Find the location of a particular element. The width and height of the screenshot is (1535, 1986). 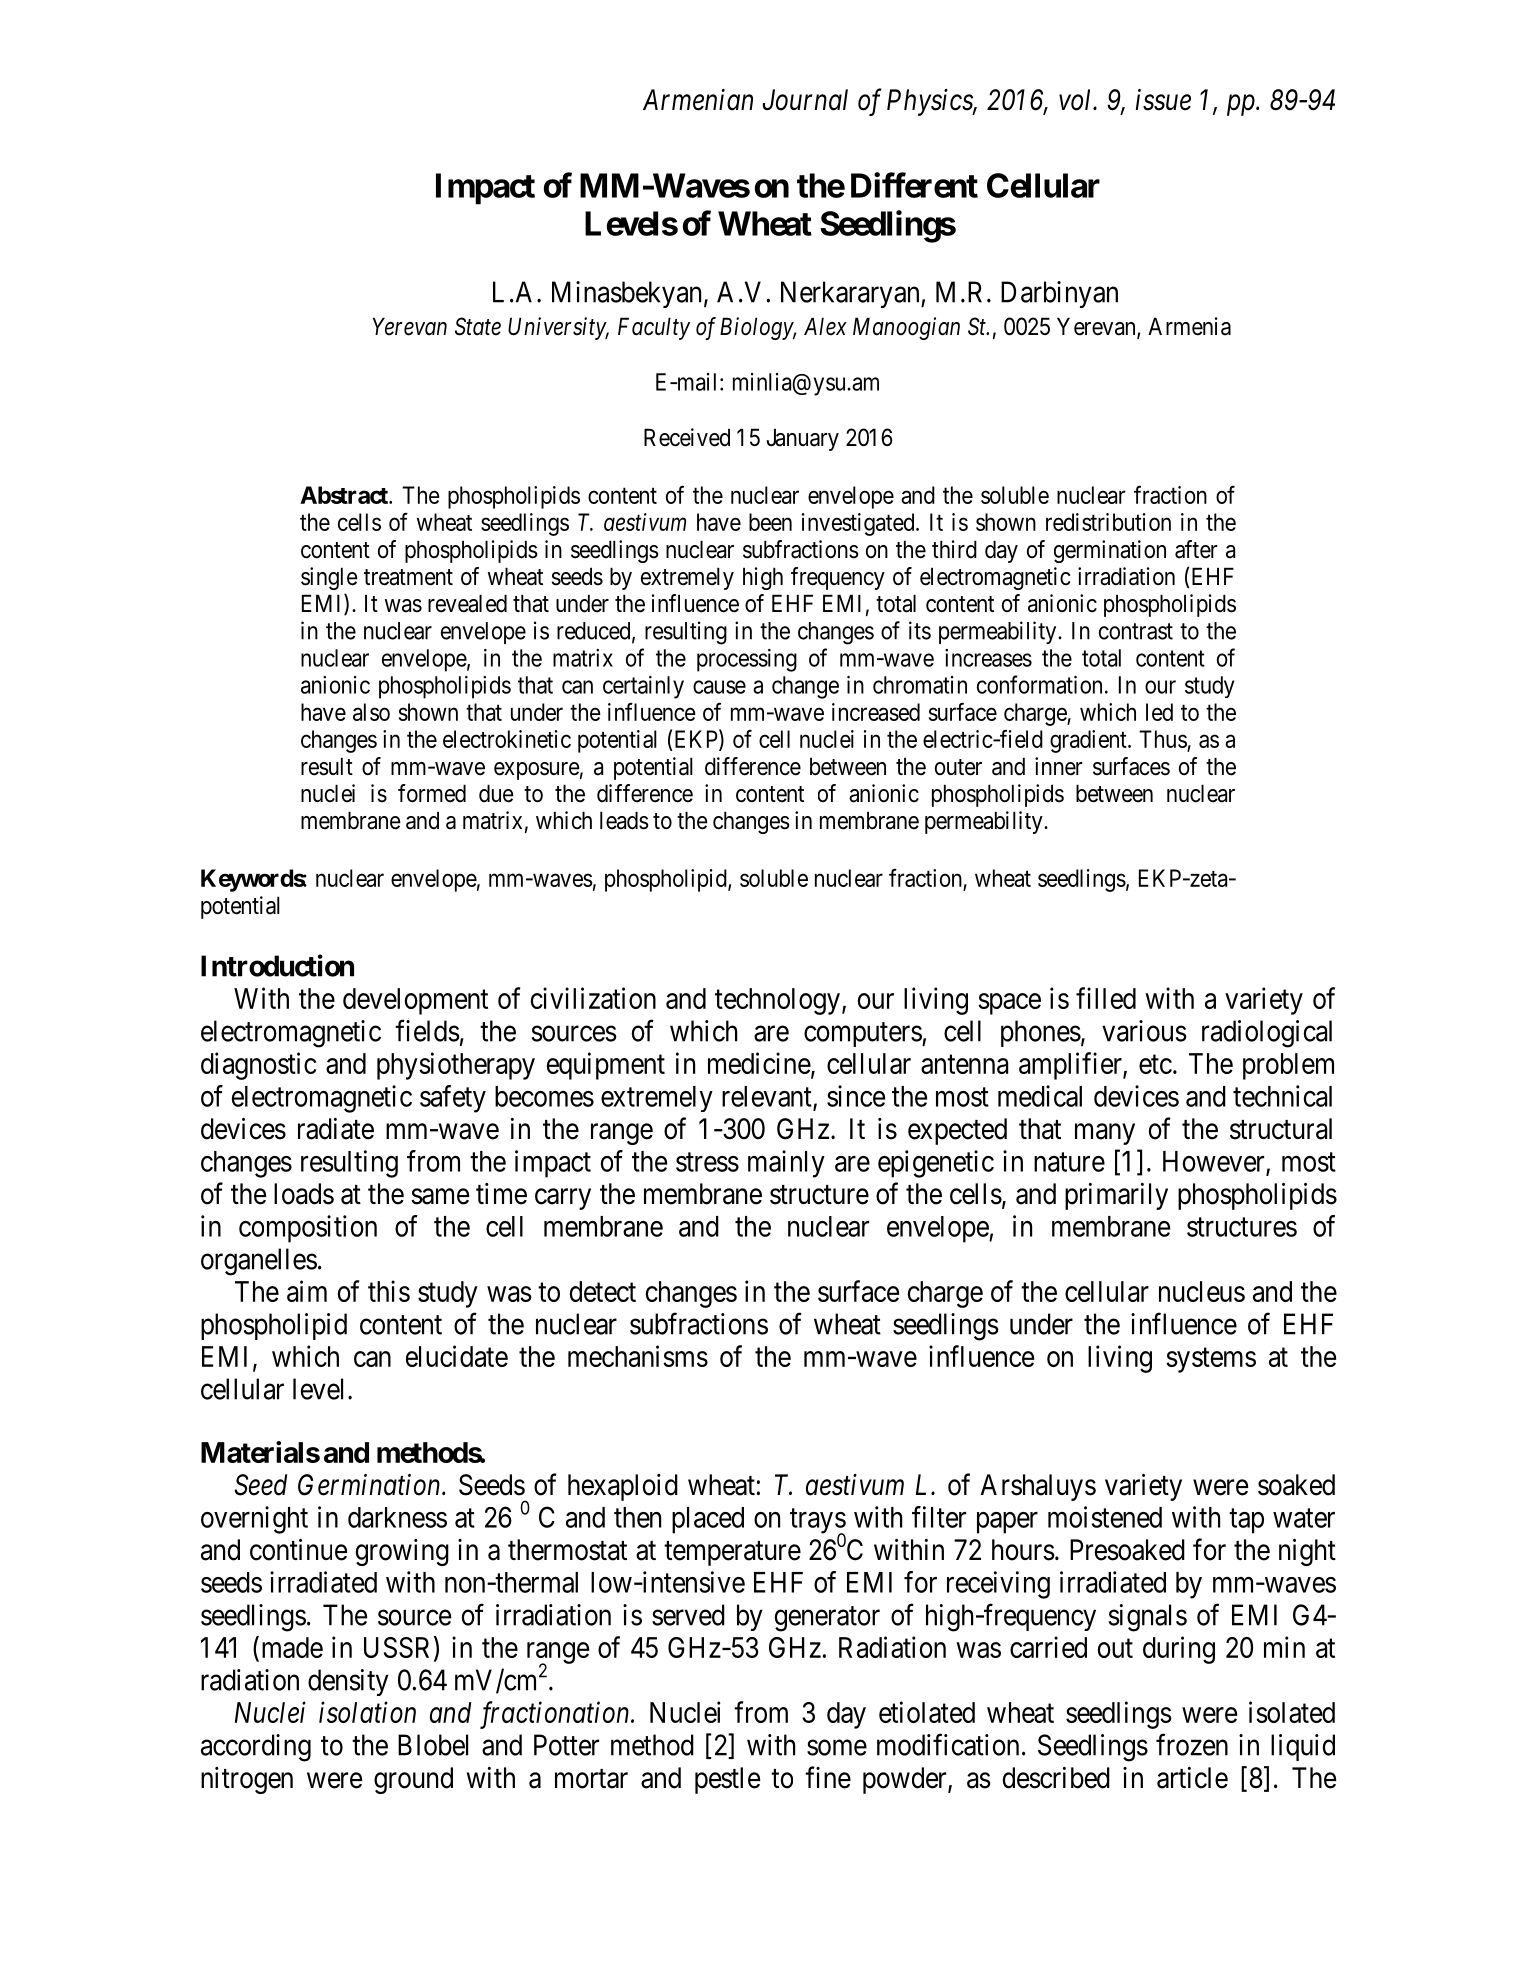

isolation is located at coordinates (367, 1712).
